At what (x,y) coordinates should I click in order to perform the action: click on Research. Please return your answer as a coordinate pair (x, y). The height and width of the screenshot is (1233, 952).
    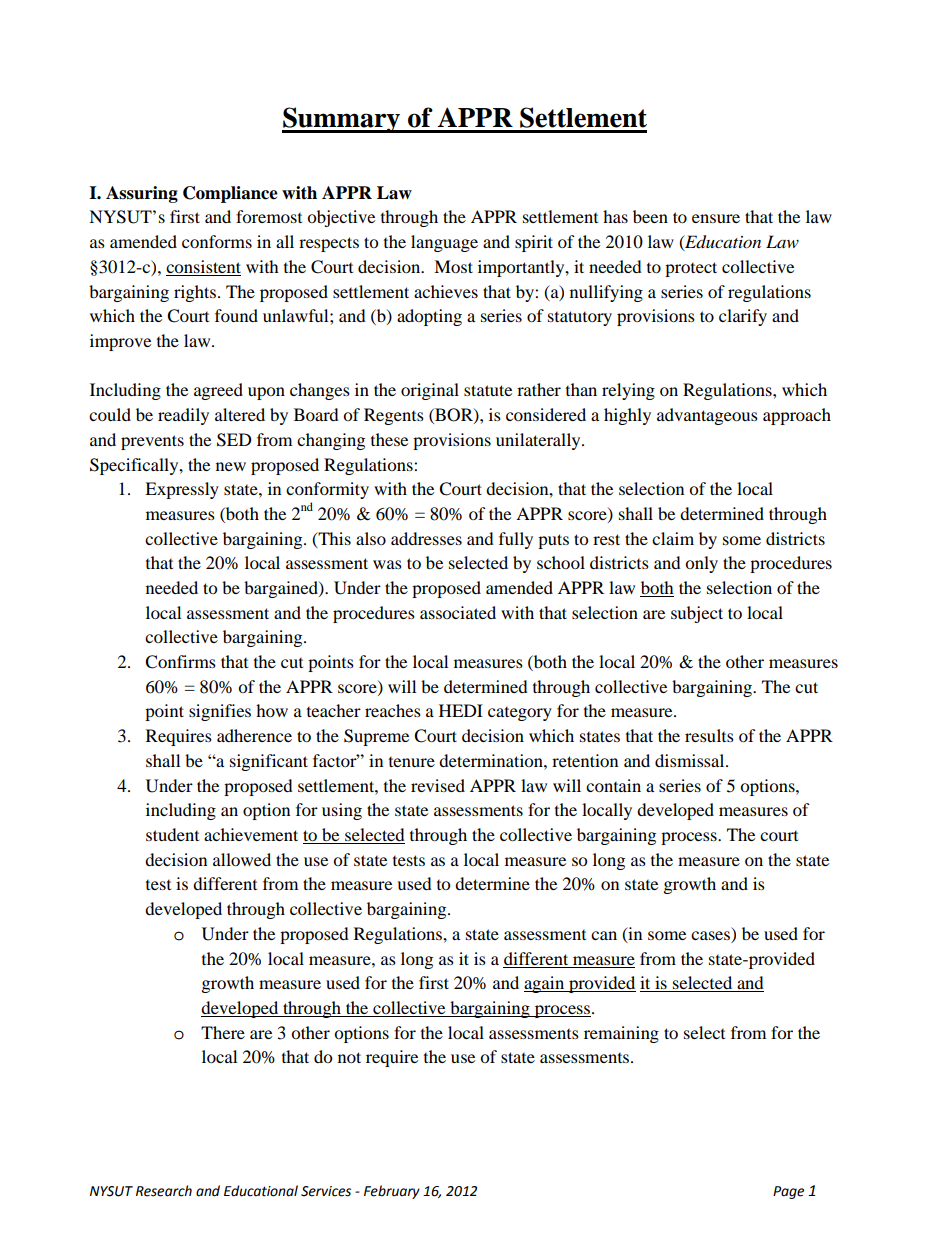
    Looking at the image, I should click on (164, 1191).
